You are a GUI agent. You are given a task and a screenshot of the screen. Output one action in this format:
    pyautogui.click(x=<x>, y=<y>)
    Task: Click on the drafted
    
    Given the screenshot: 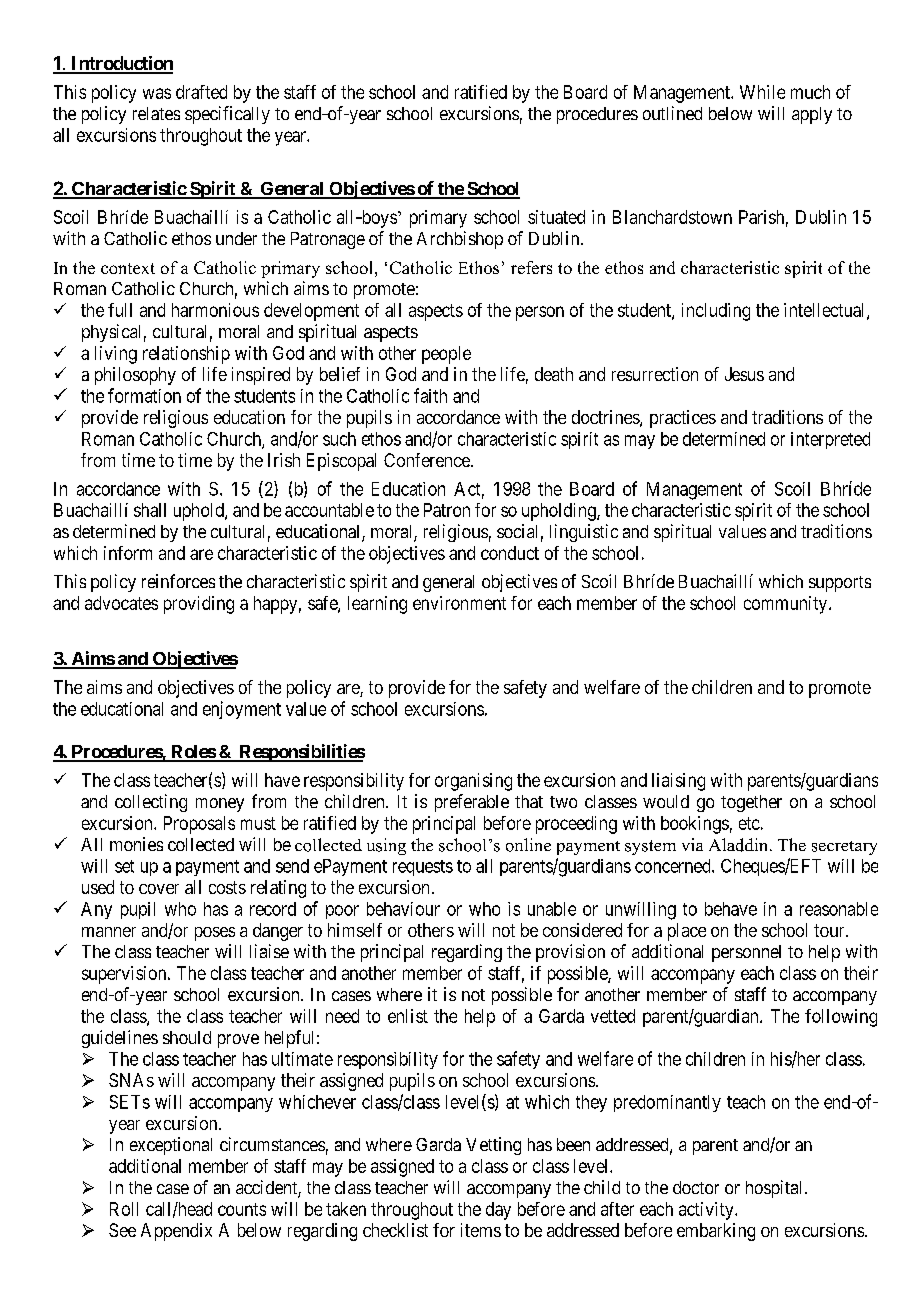 What is the action you would take?
    pyautogui.click(x=201, y=92)
